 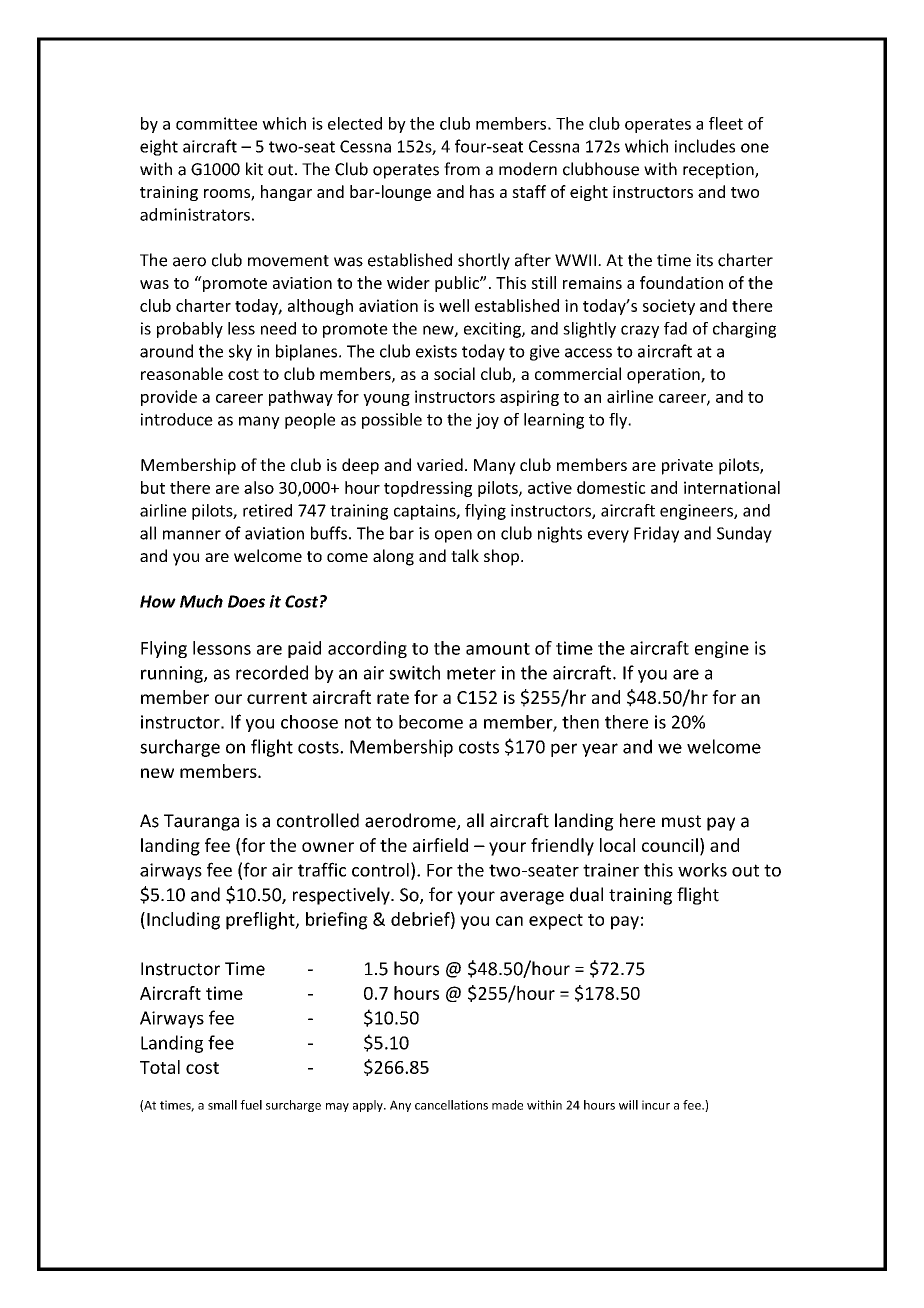 I want to click on cancellations, so click(x=451, y=1105).
